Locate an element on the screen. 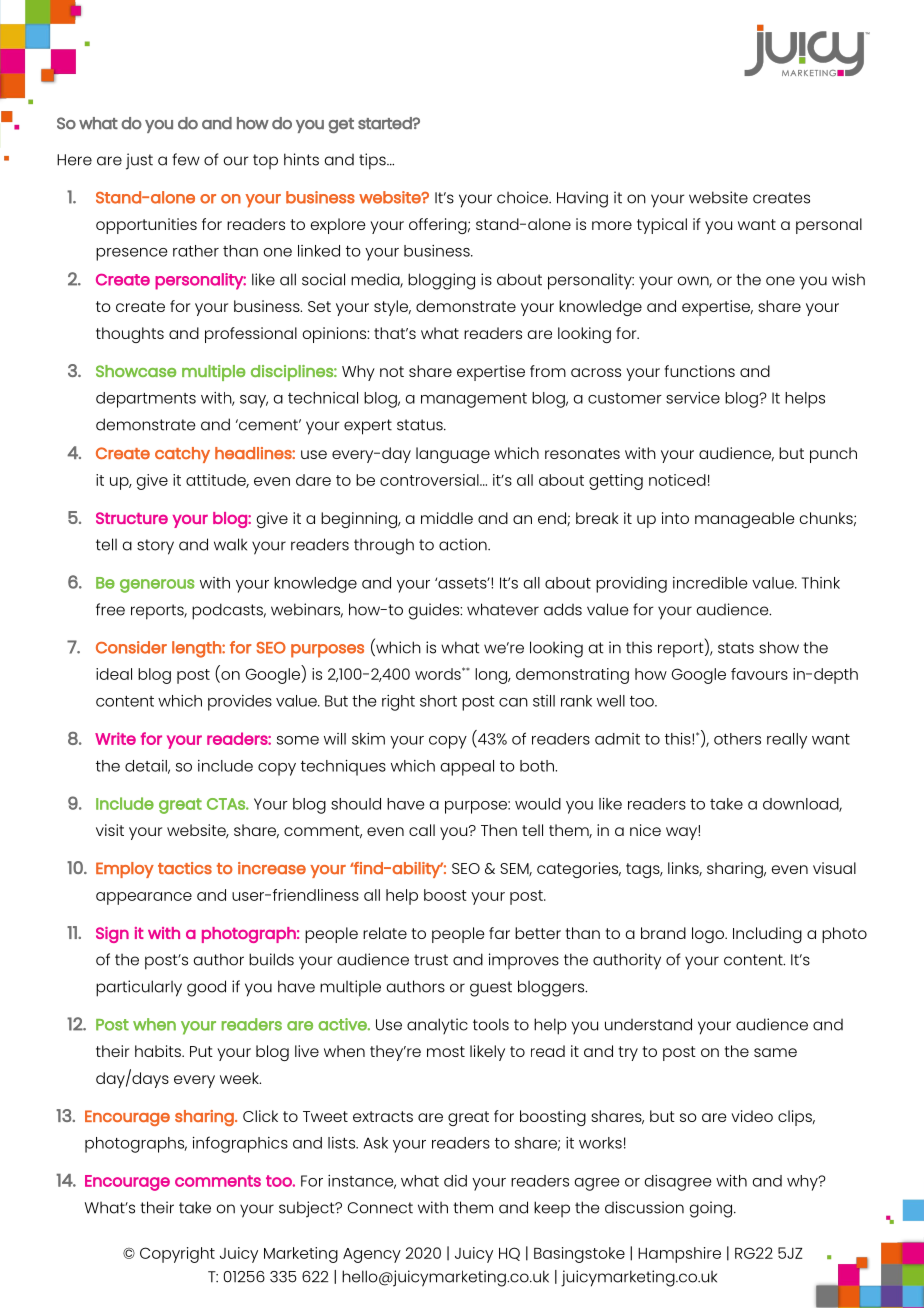  typical is located at coordinates (662, 226).
